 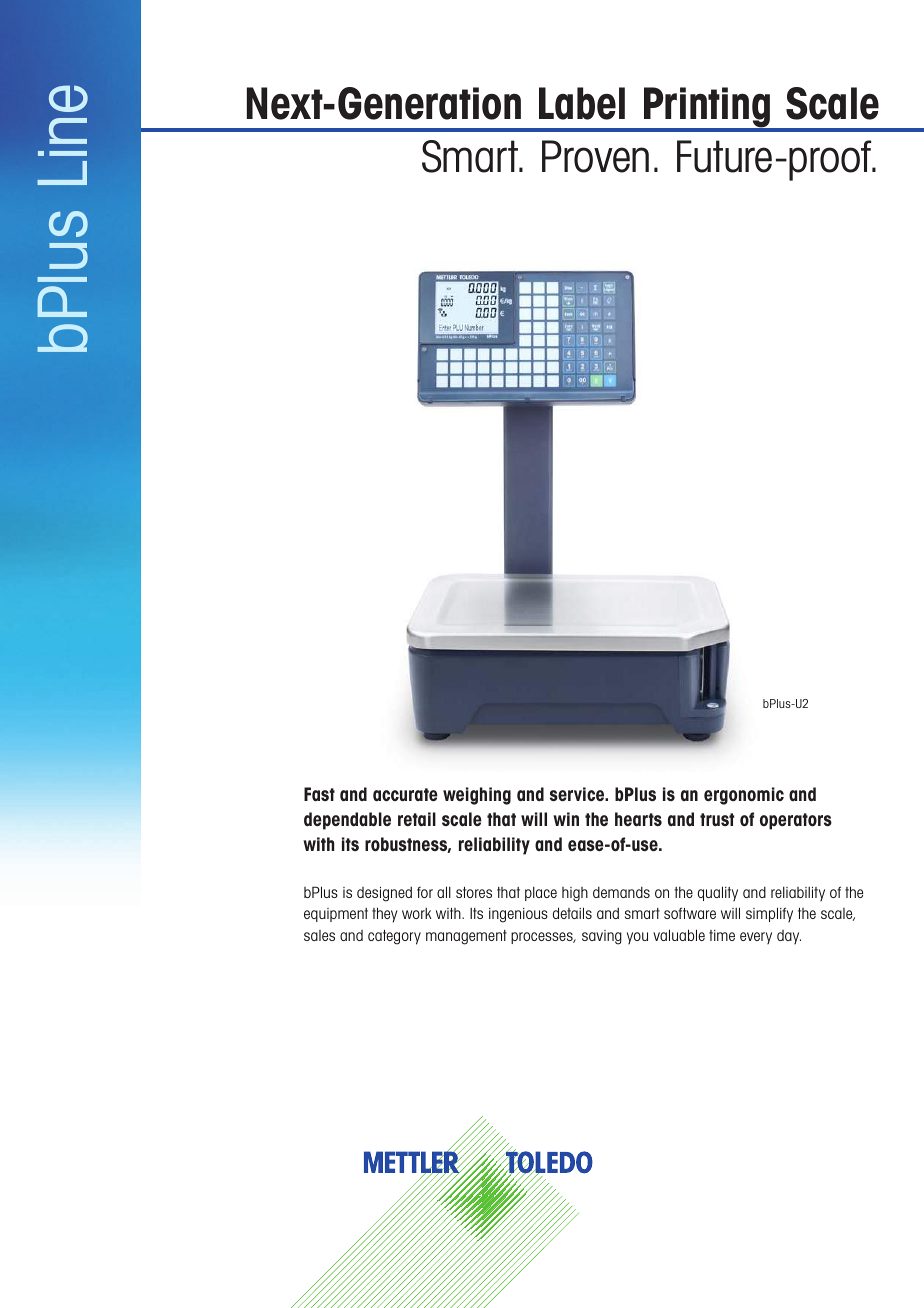 What do you see at coordinates (405, 794) in the document?
I see `accurate` at bounding box center [405, 794].
